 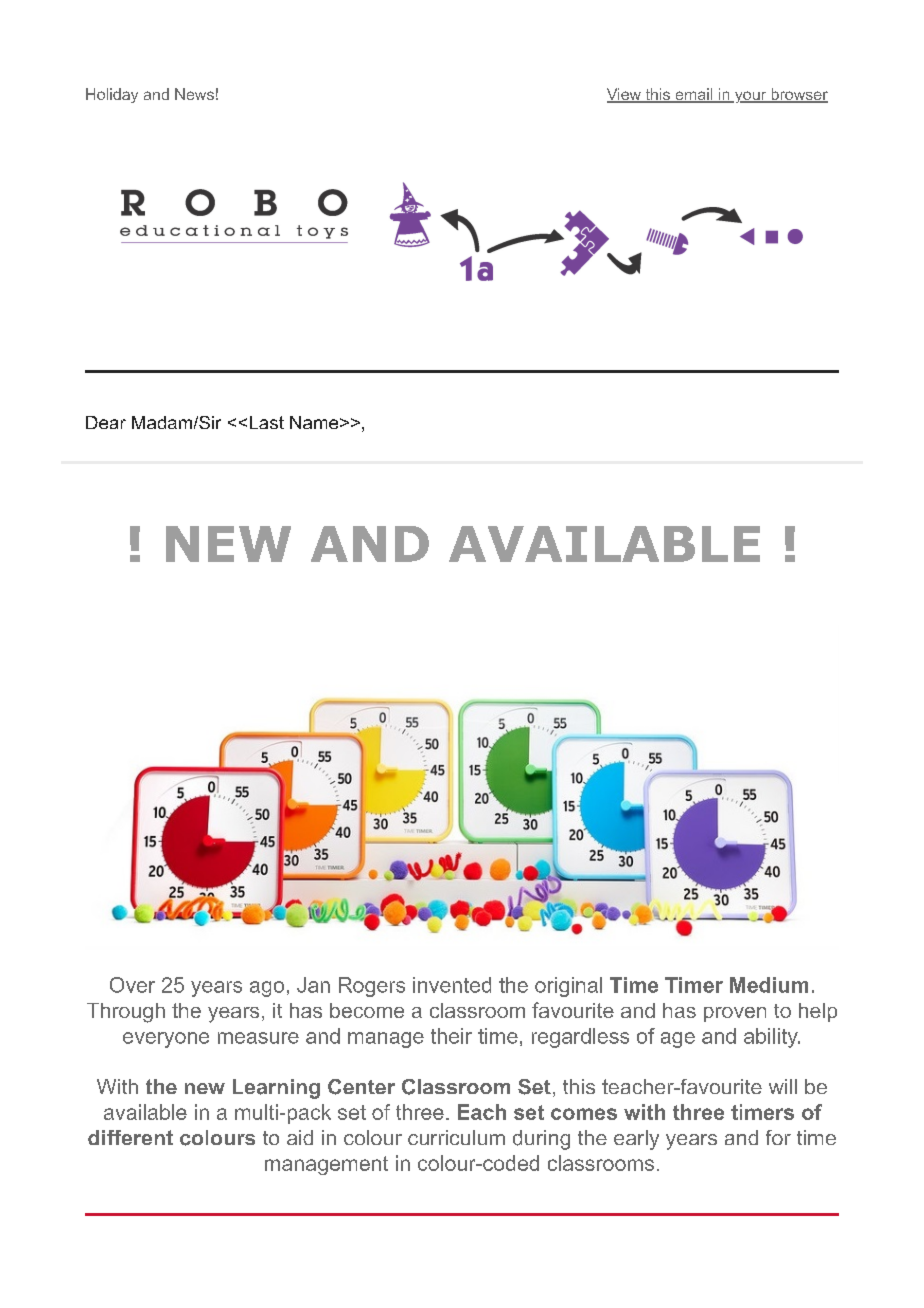 I want to click on News, so click(x=194, y=94).
